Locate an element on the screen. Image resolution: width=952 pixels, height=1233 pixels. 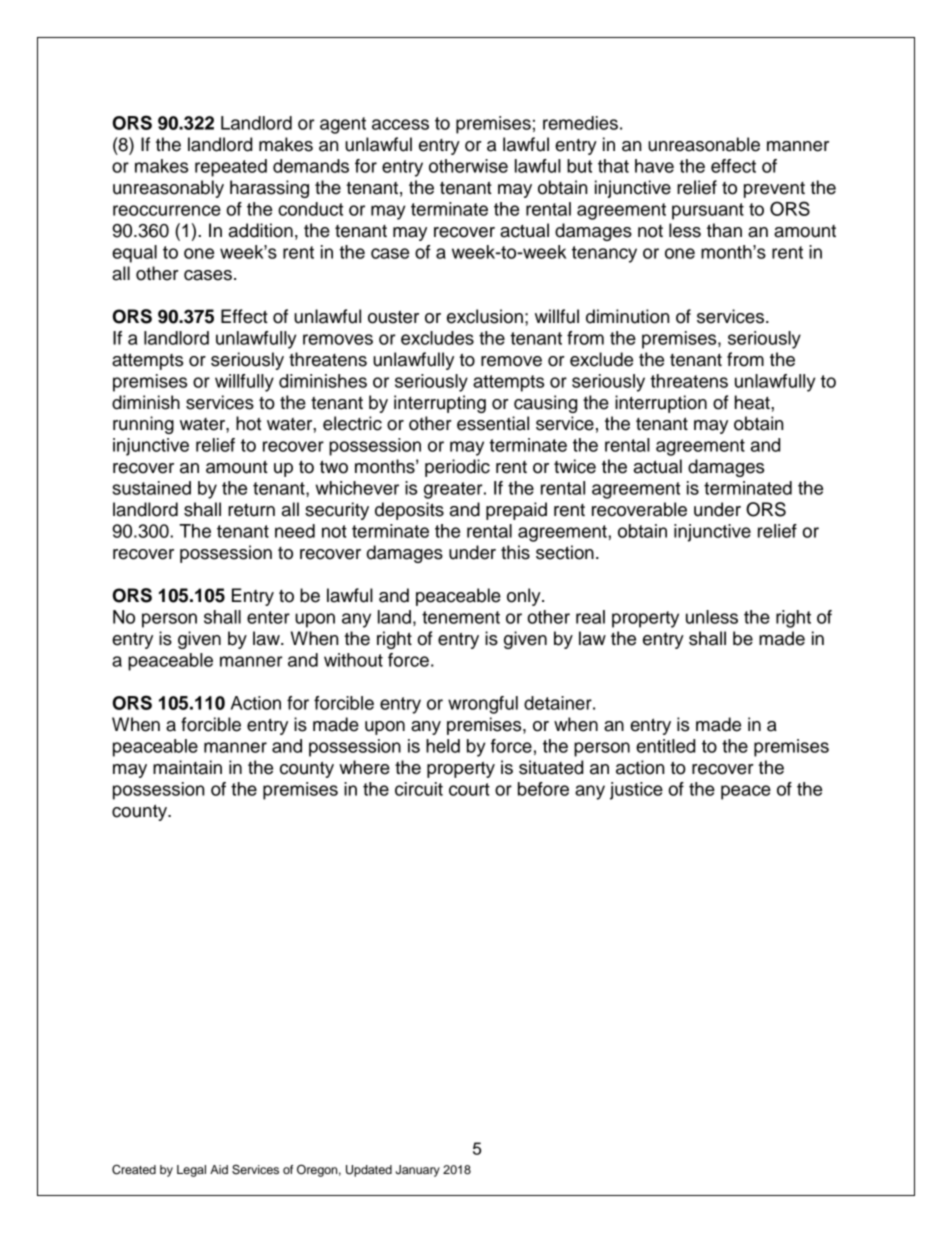
access is located at coordinates (400, 124).
